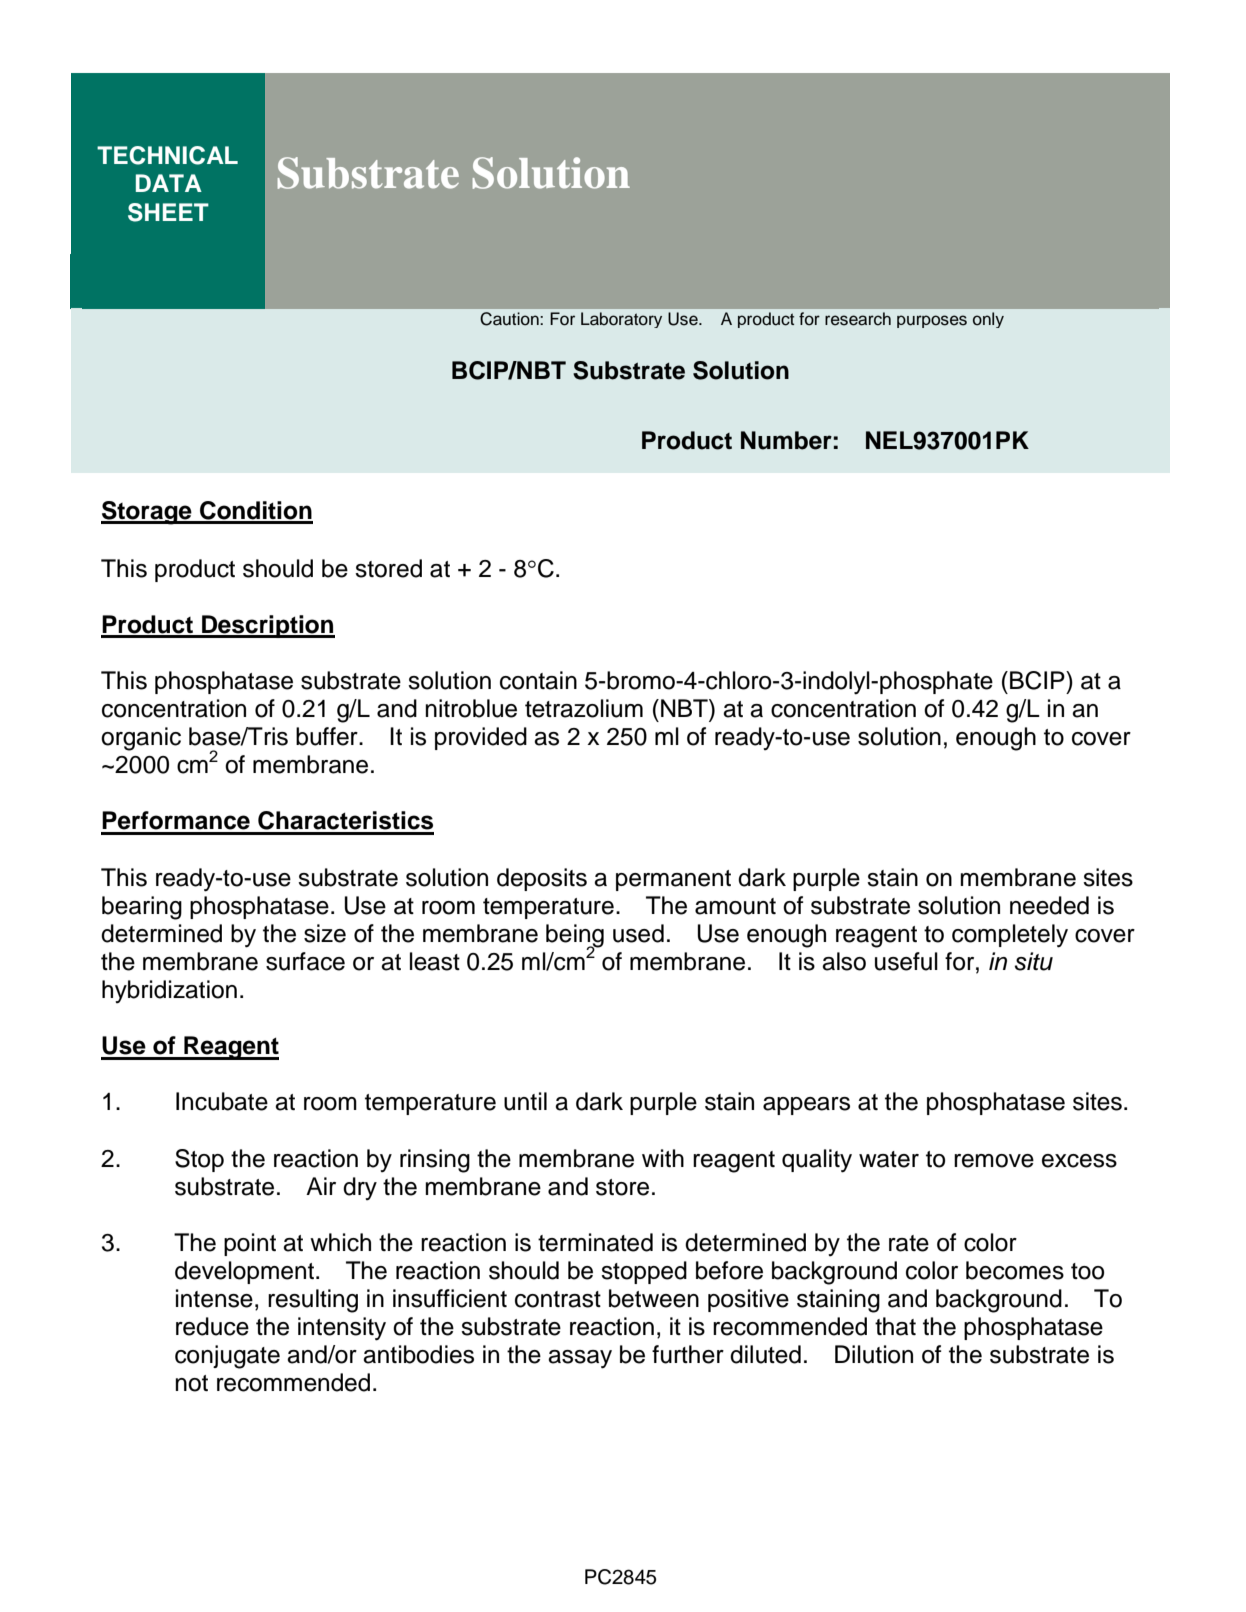 Image resolution: width=1246 pixels, height=1612 pixels. What do you see at coordinates (227, 1357) in the image?
I see `conjugate` at bounding box center [227, 1357].
